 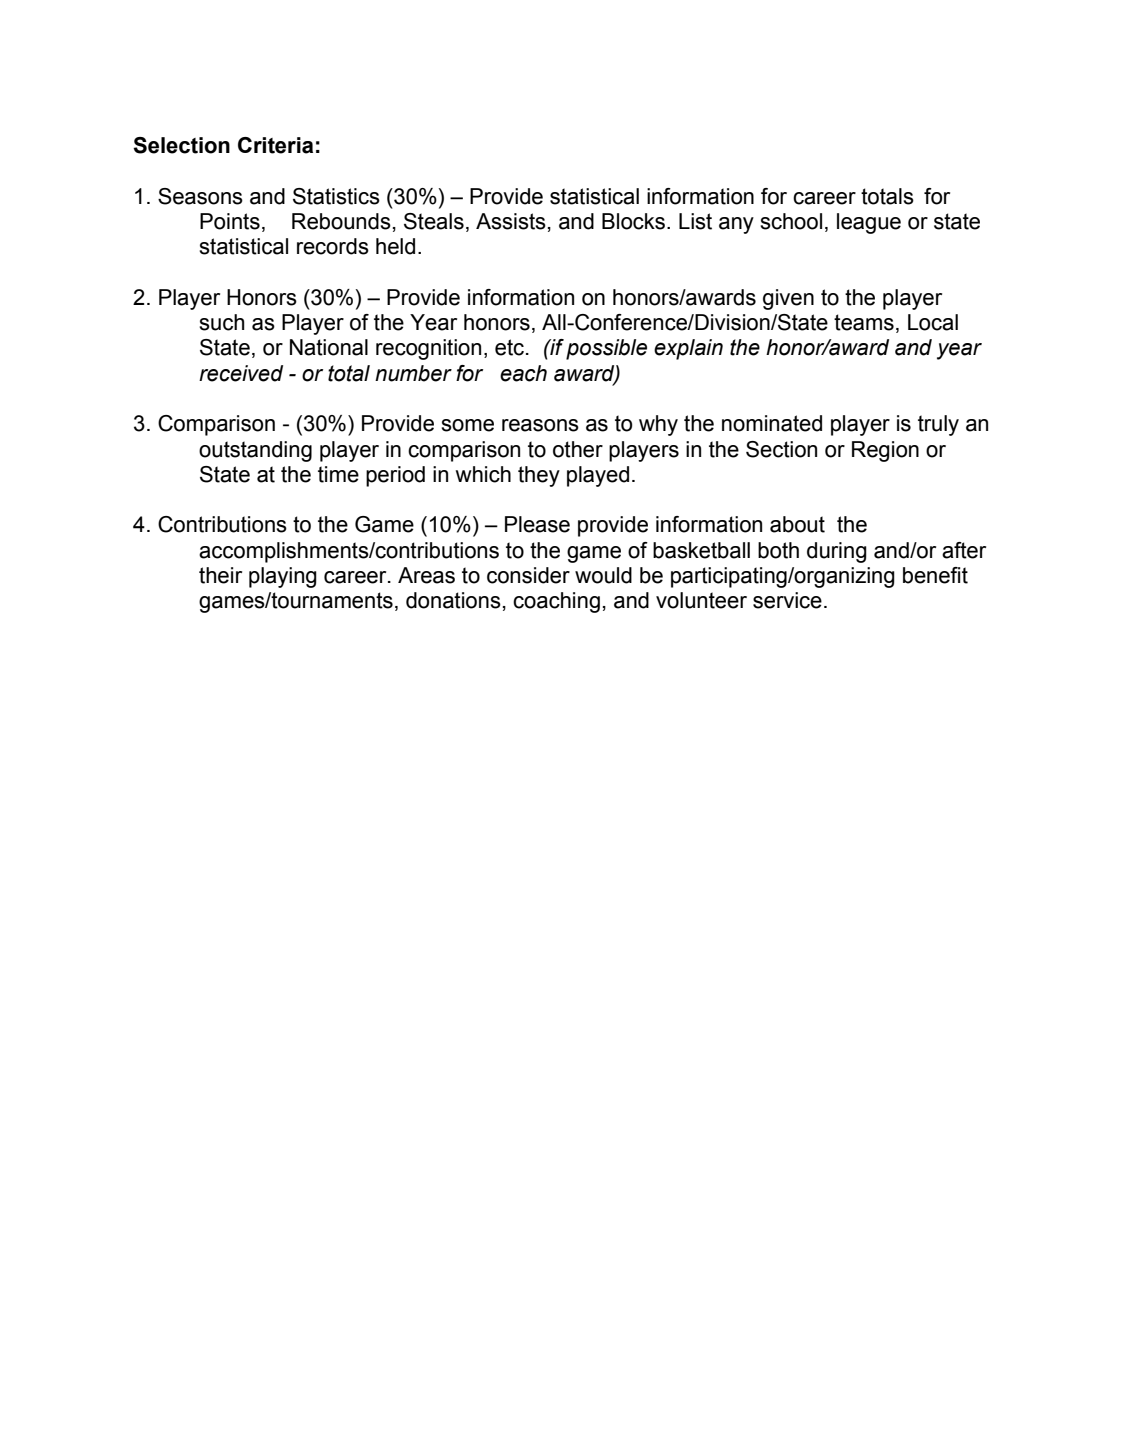 I want to click on Criteria, so click(x=275, y=145).
